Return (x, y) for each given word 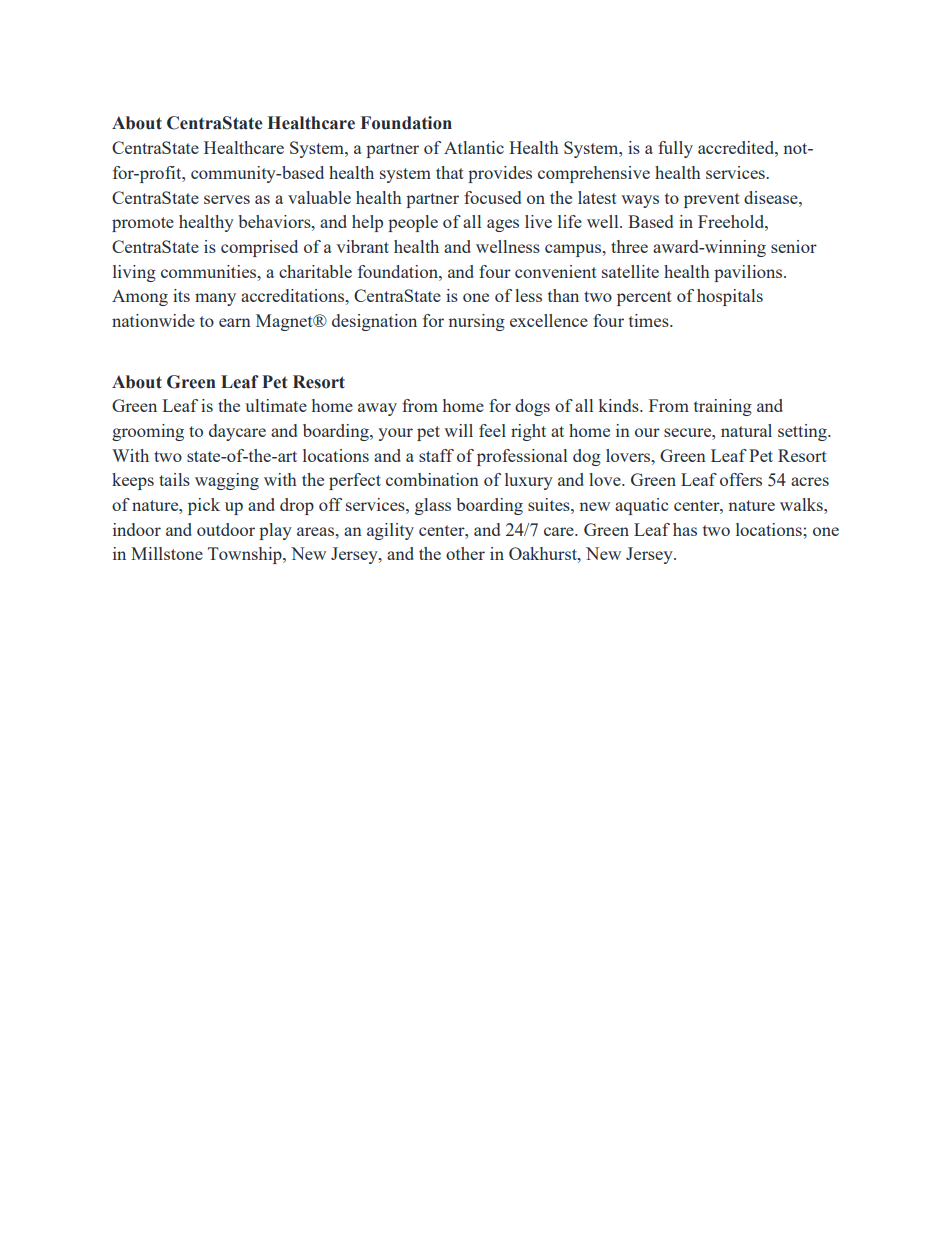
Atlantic (474, 147)
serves (227, 199)
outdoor (226, 529)
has (685, 529)
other (465, 553)
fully (675, 149)
